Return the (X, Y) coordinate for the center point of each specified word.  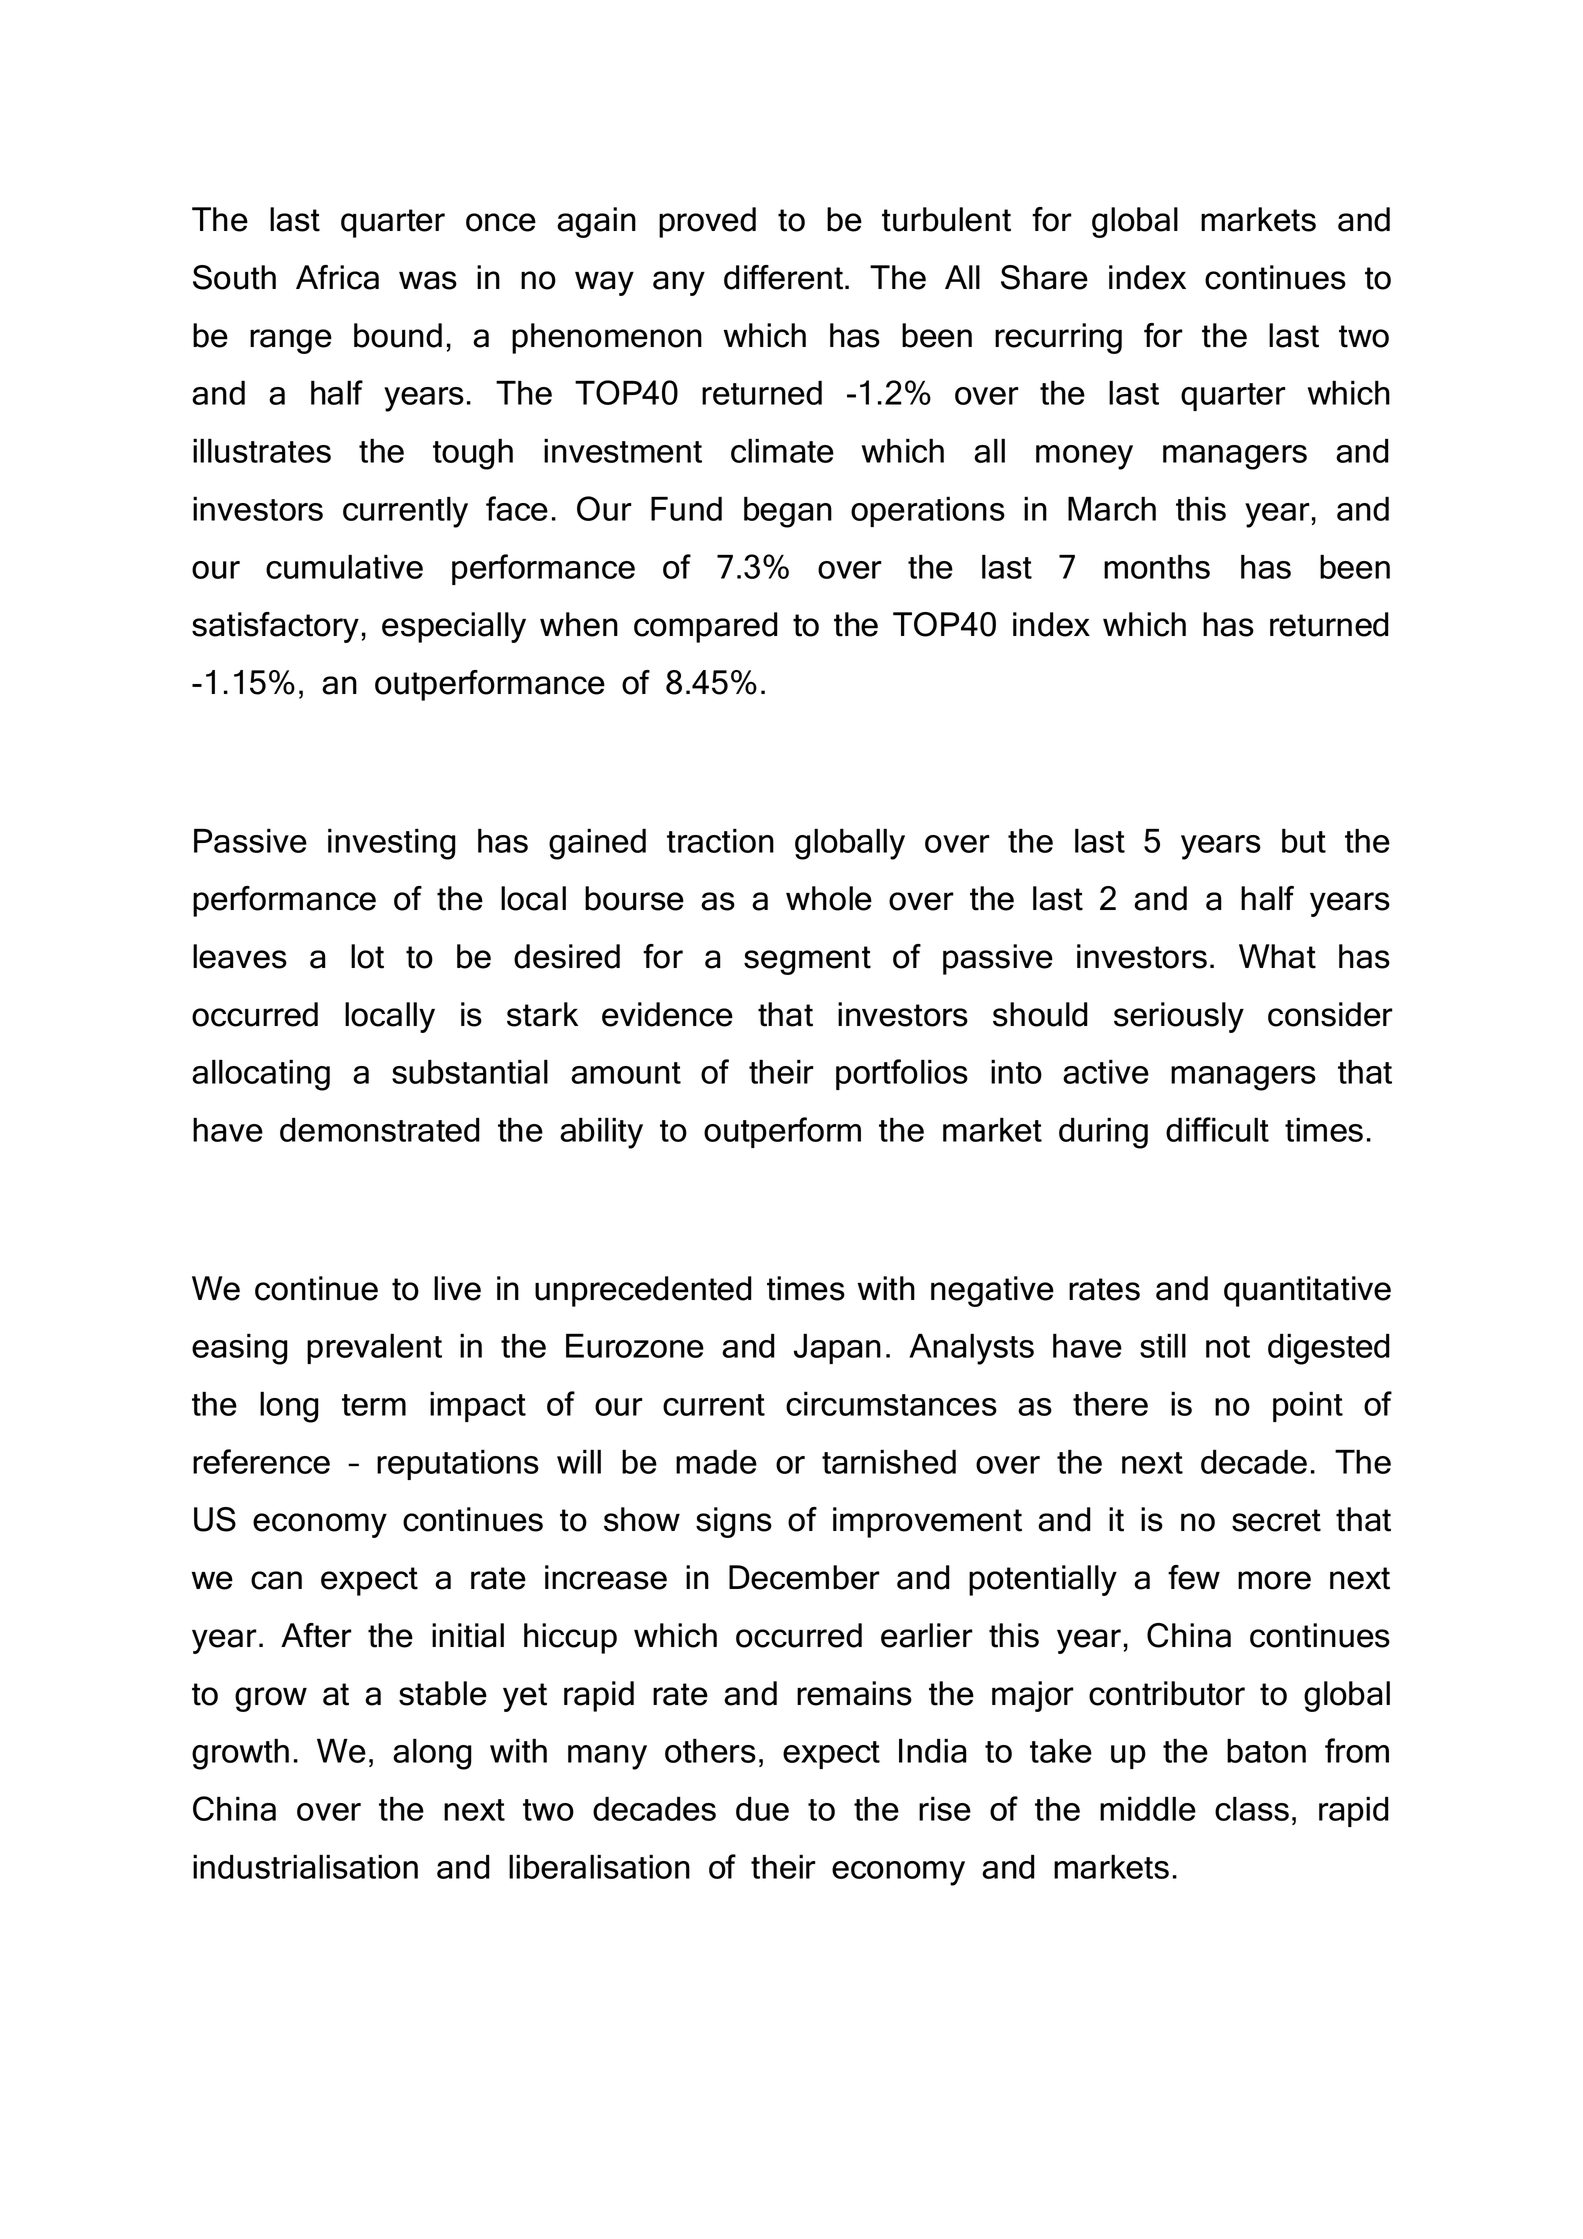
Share (1044, 277)
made (716, 1461)
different (785, 277)
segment (807, 960)
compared (706, 627)
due (762, 1808)
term (374, 1405)
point (1308, 1406)
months (1157, 566)
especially (454, 627)
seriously (1179, 1017)
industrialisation (305, 1866)
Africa (337, 277)
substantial (470, 1071)
